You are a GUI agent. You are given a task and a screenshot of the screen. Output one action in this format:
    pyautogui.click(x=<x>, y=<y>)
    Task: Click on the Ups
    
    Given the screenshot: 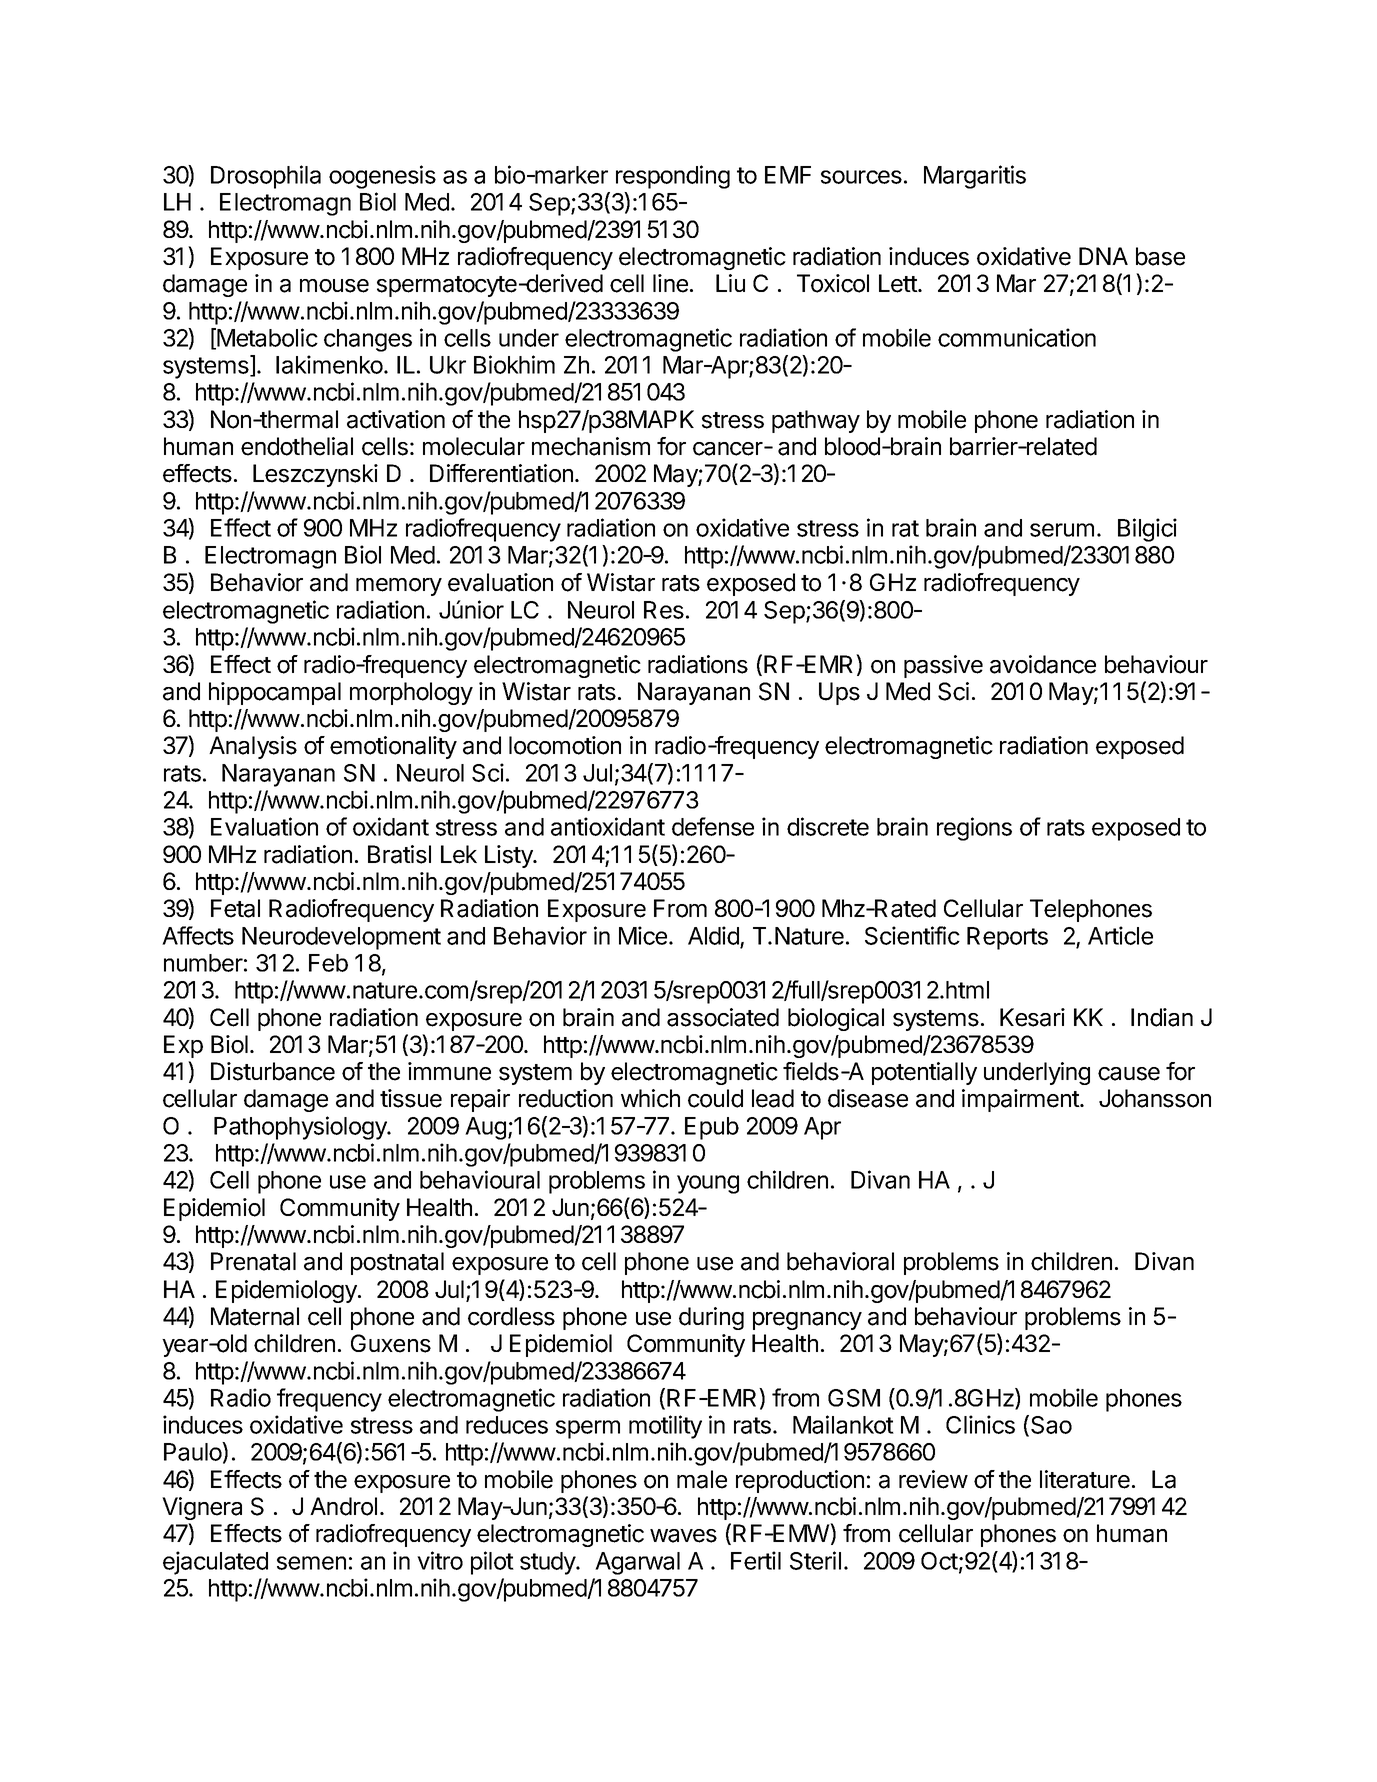 What is the action you would take?
    pyautogui.click(x=839, y=693)
